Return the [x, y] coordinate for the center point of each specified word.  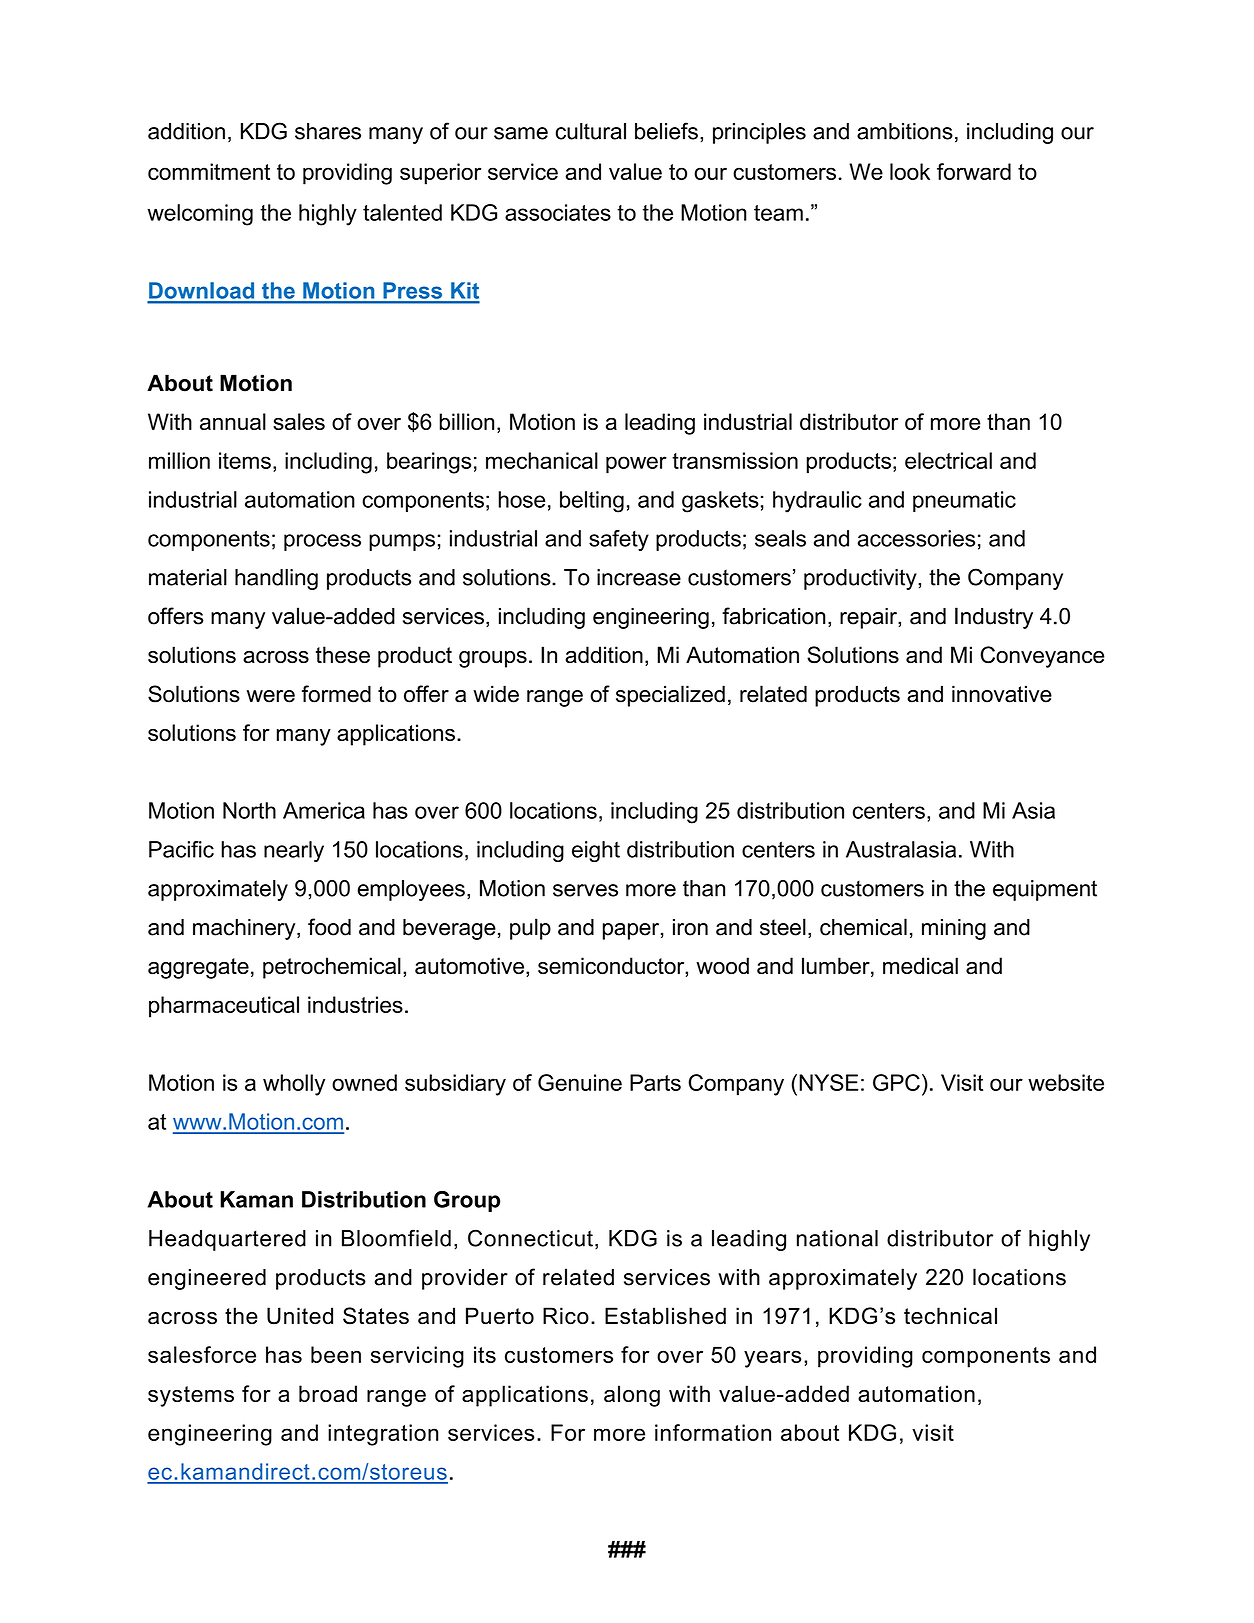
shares [328, 131]
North [249, 810]
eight [596, 851]
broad [328, 1393]
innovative [1002, 694]
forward [974, 171]
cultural [590, 131]
